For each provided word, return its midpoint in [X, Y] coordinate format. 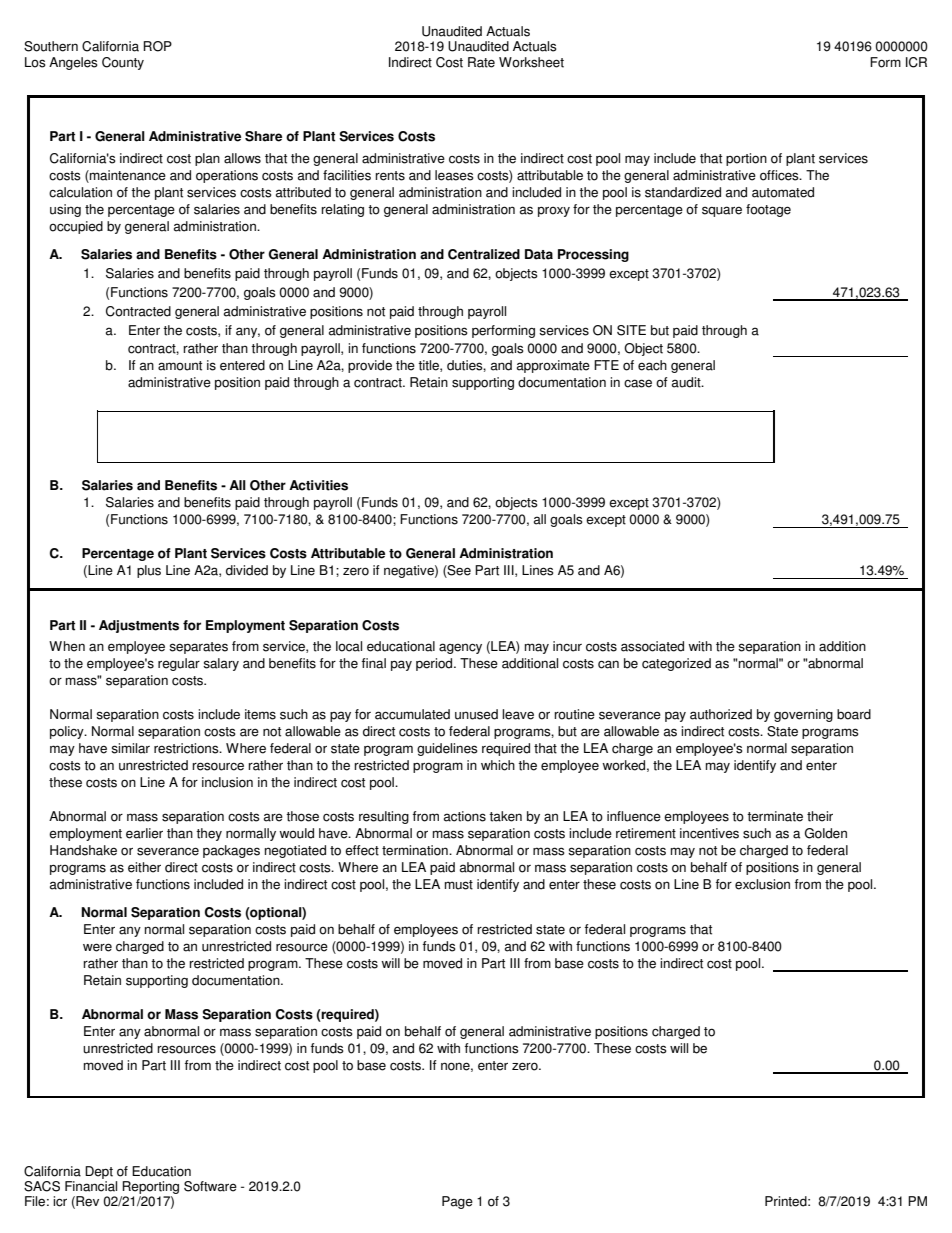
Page [457, 1202]
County [123, 63]
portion [746, 159]
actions [465, 816]
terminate [775, 816]
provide [370, 366]
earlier [144, 833]
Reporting [150, 1187]
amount [180, 366]
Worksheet [531, 62]
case [638, 383]
